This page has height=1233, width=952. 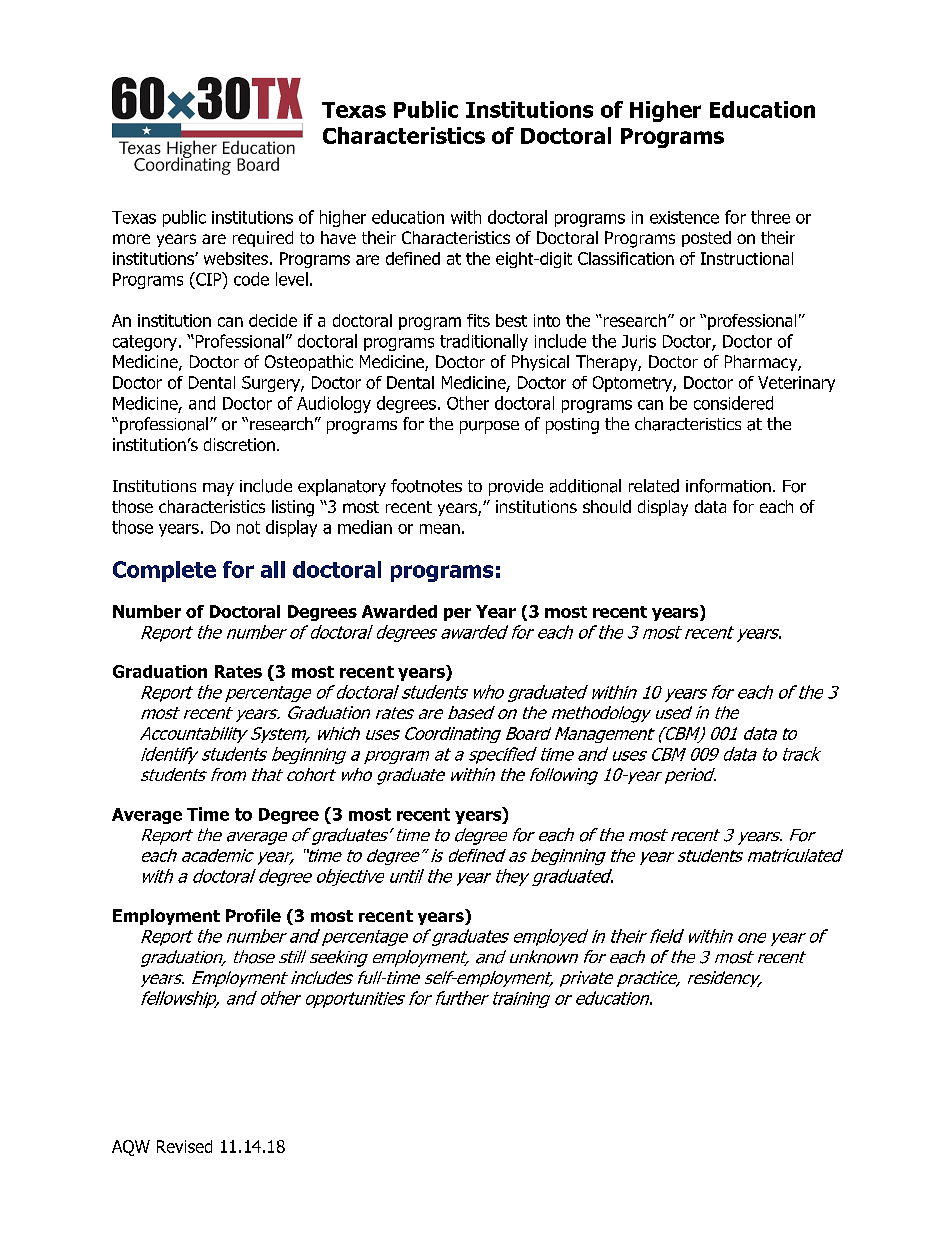 I want to click on posted, so click(x=706, y=239).
